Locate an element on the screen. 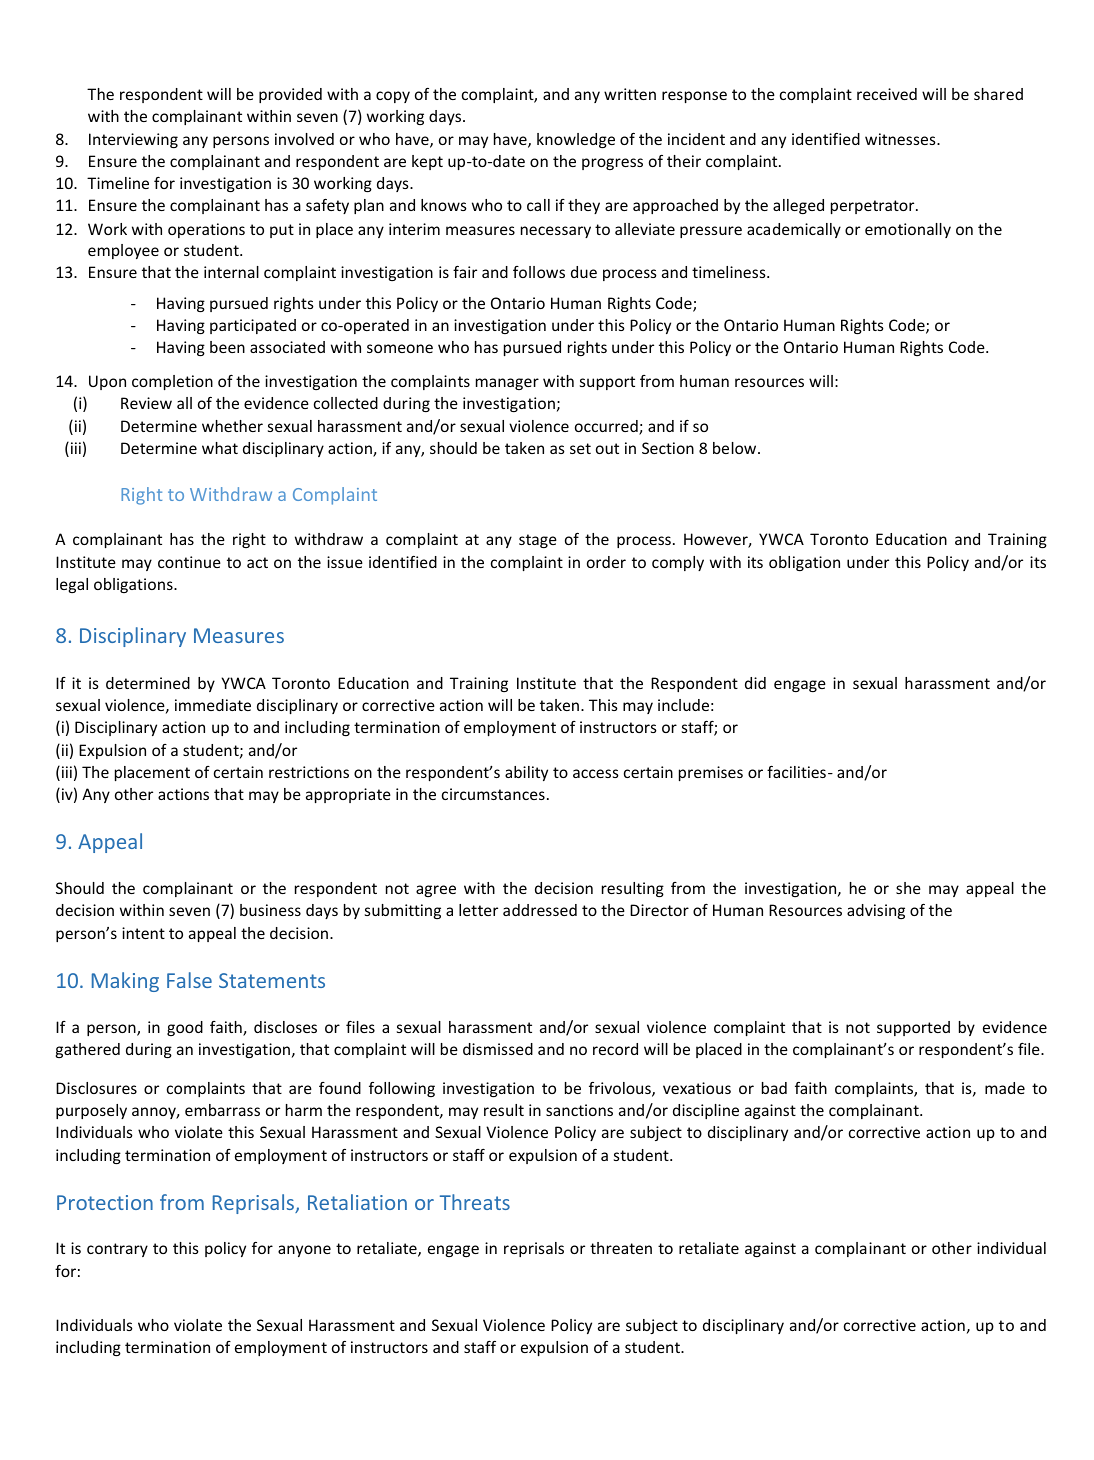  witnesses is located at coordinates (901, 139).
